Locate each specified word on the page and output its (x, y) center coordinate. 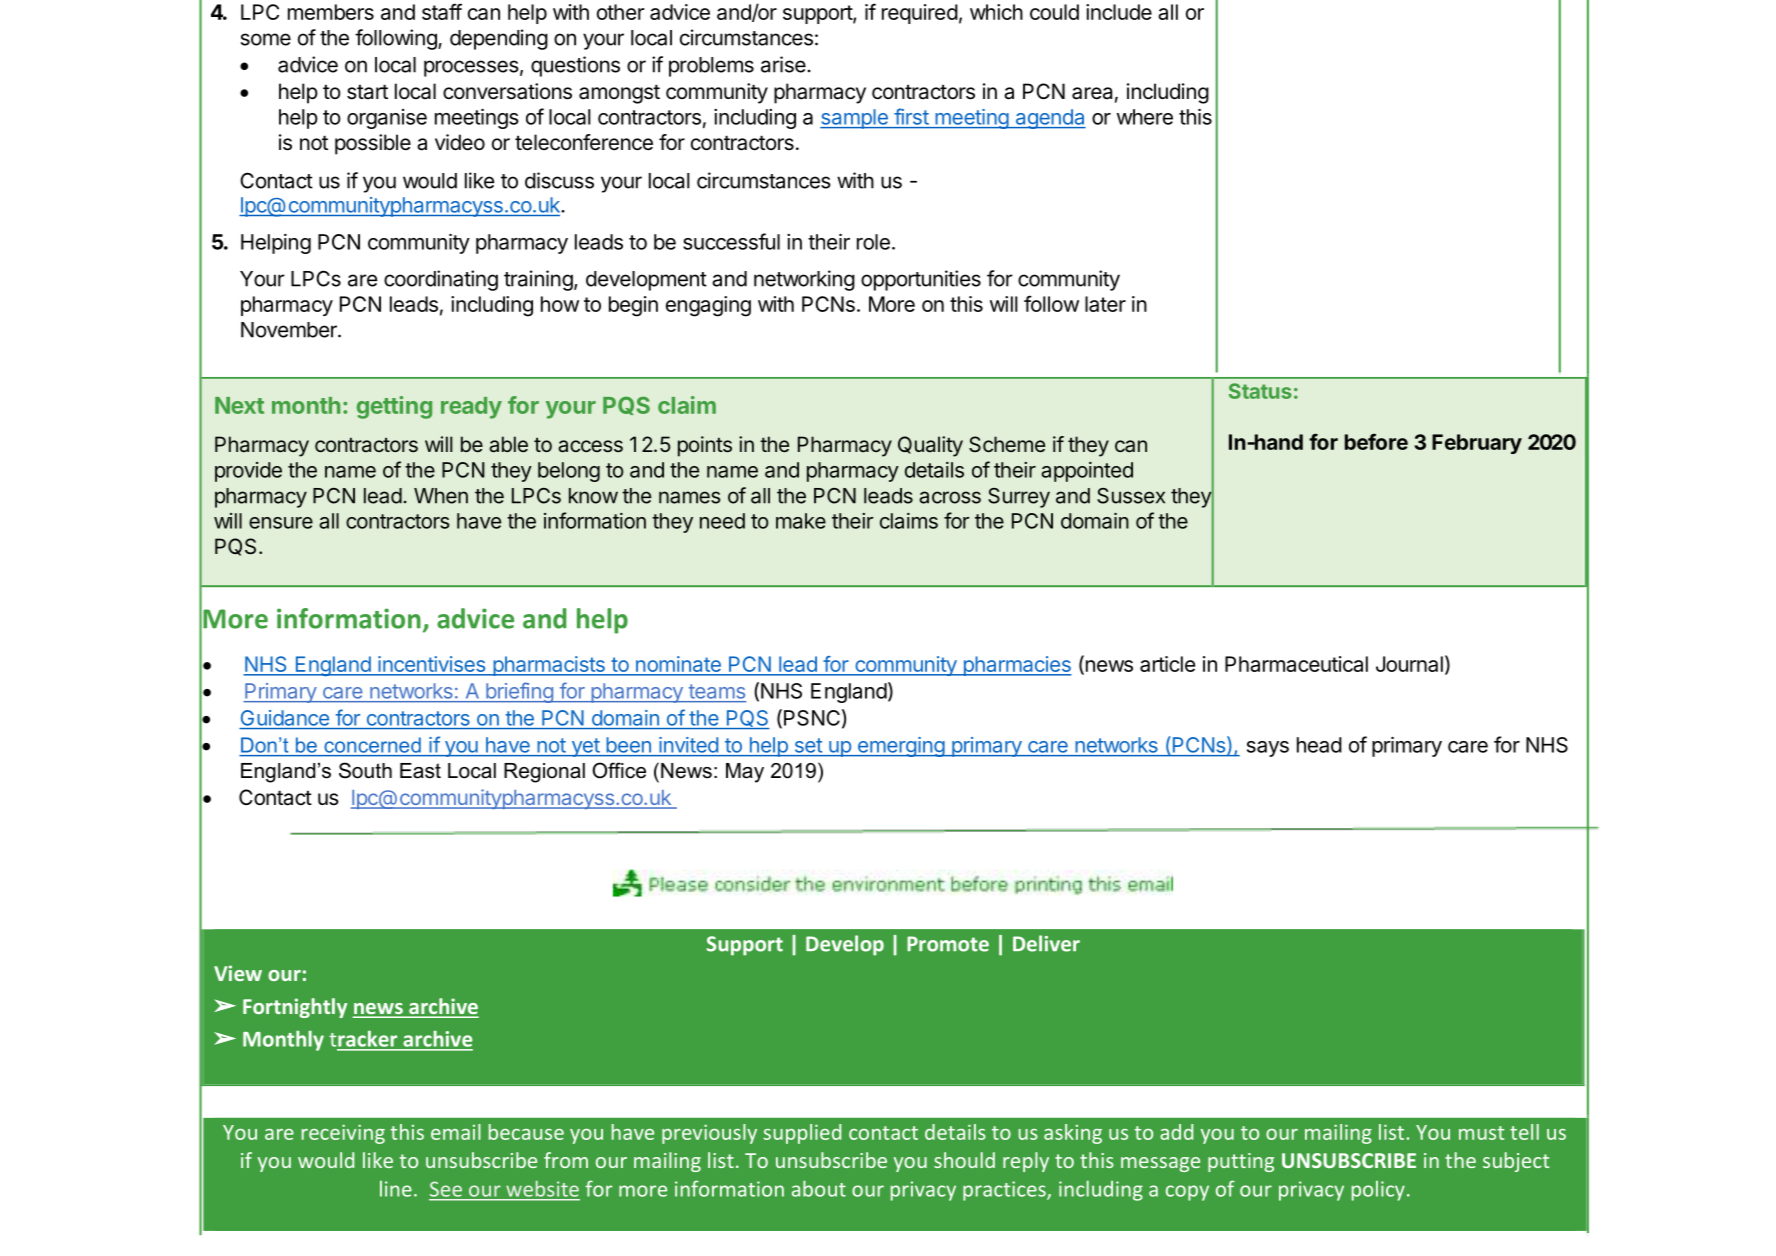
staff (442, 11)
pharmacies (1016, 666)
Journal (1409, 664)
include (1119, 12)
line (396, 1189)
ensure (281, 523)
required (920, 14)
